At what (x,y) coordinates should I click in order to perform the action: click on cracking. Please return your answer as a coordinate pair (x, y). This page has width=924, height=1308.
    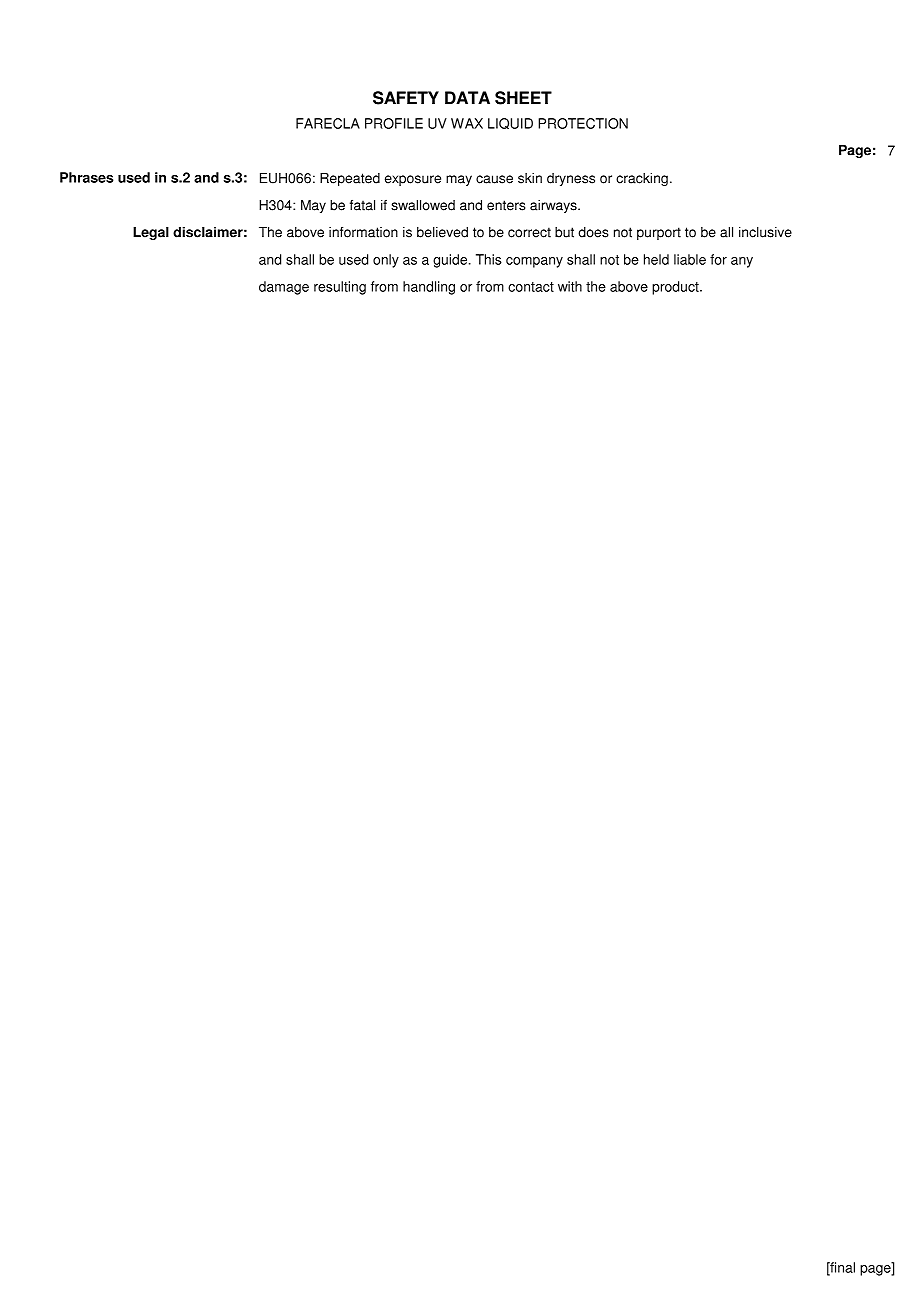
    Looking at the image, I should click on (642, 179).
